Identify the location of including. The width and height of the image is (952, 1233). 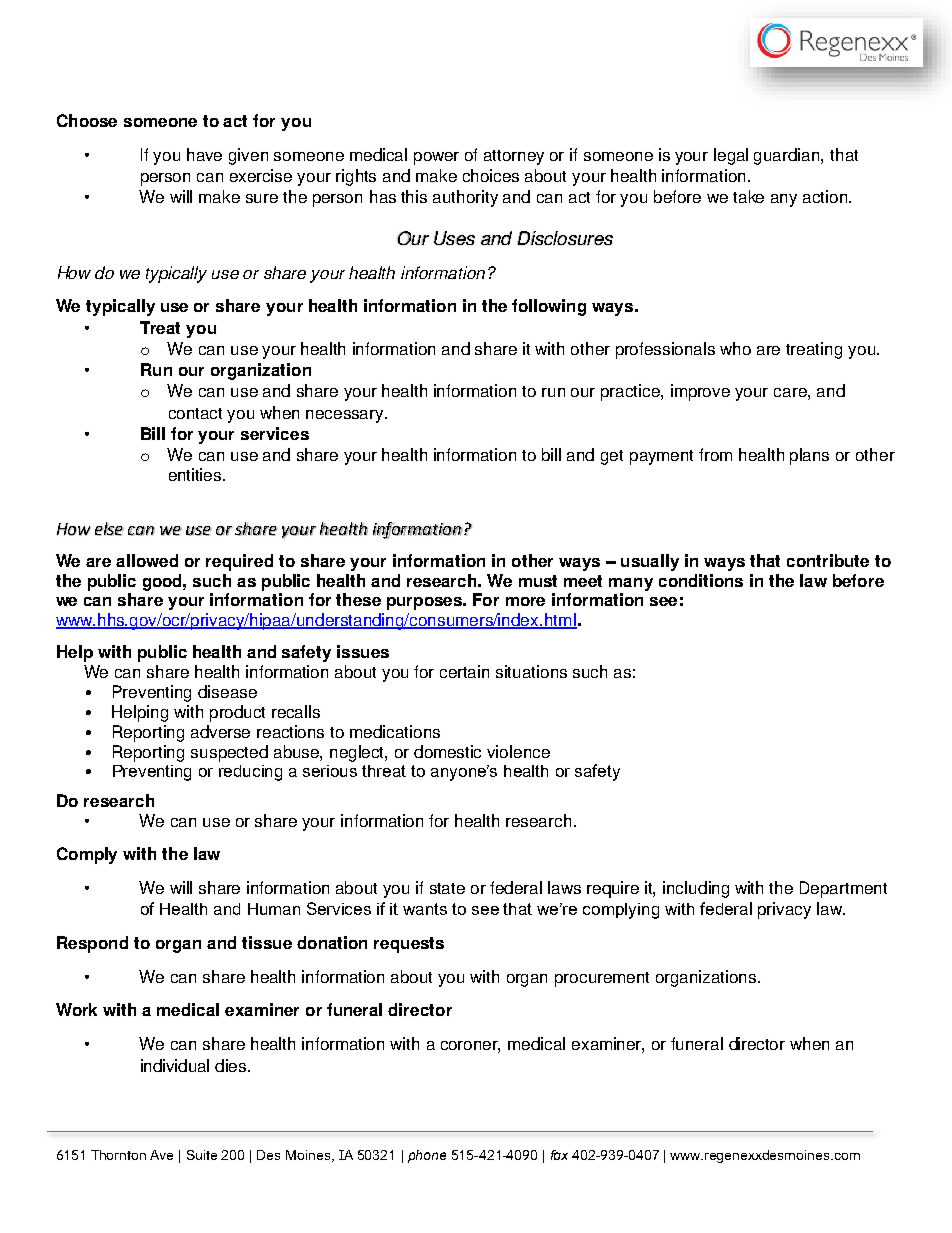
(696, 889).
